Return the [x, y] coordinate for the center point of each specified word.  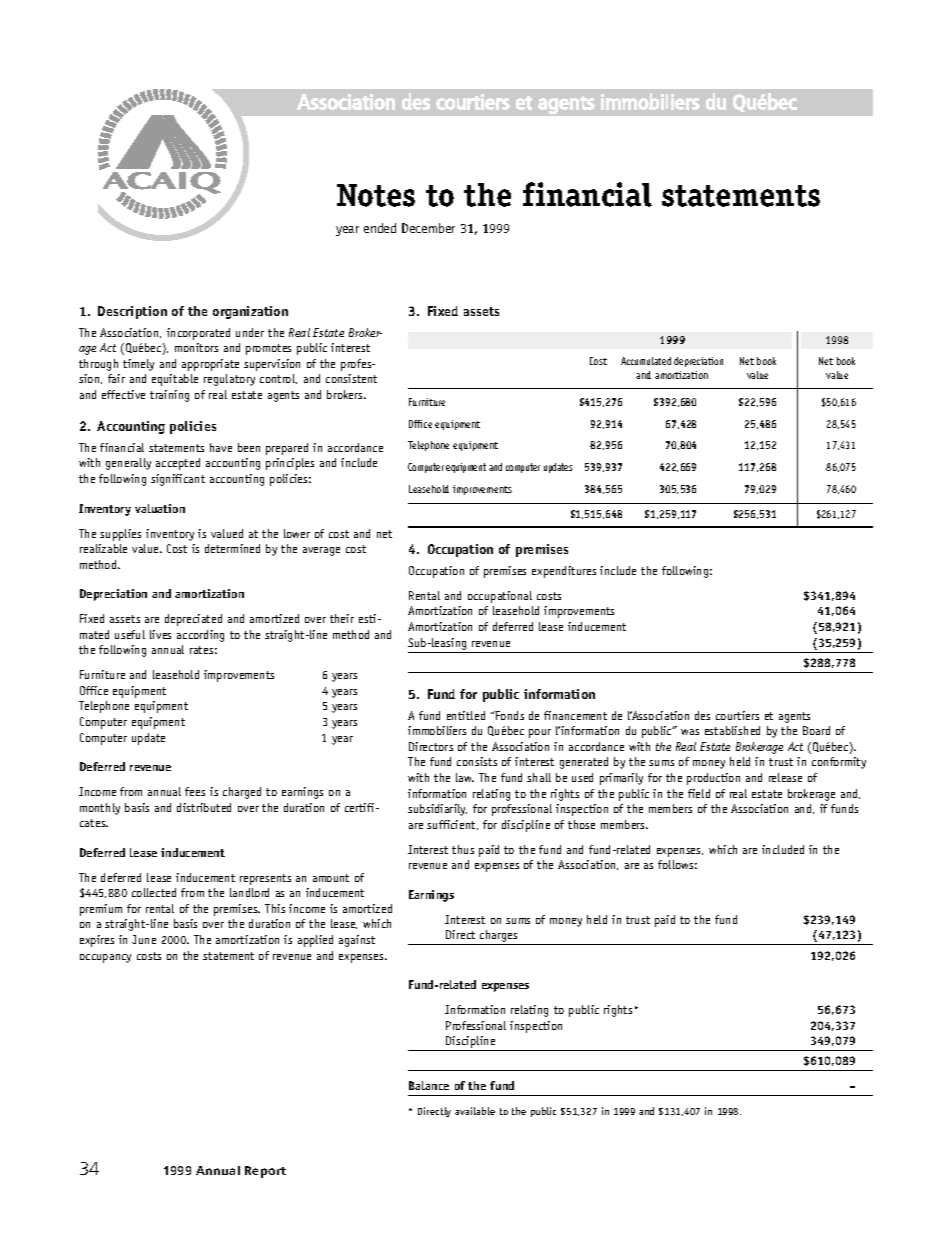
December [428, 228]
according [200, 636]
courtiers [737, 715]
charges [499, 937]
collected [154, 892]
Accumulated [646, 361]
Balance [429, 1085]
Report [265, 1172]
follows [677, 864]
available [475, 1111]
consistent [351, 378]
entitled [466, 715]
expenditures [564, 572]
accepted [178, 464]
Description [132, 312]
